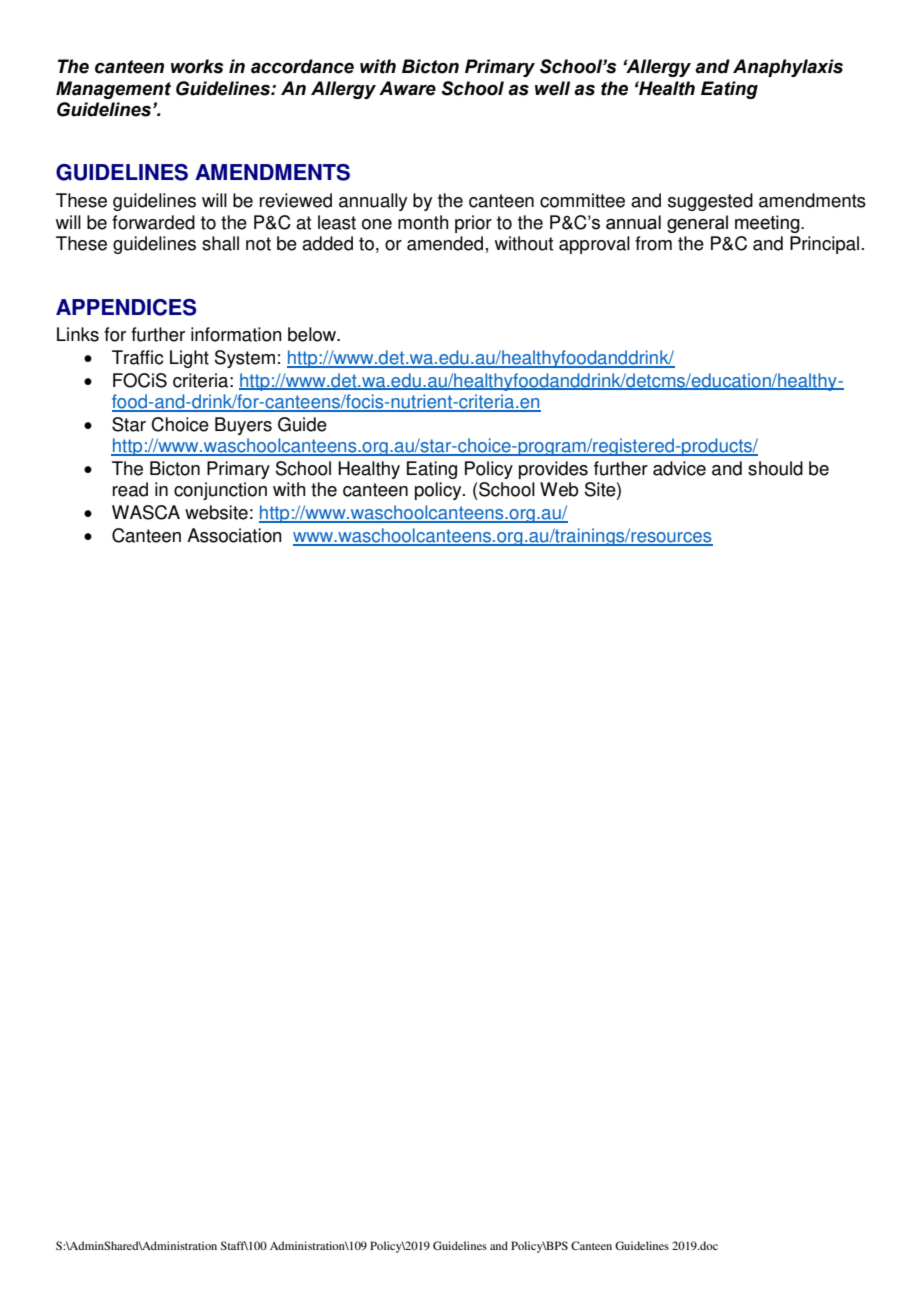  What do you see at coordinates (407, 88) in the screenshot?
I see `Aware` at bounding box center [407, 88].
